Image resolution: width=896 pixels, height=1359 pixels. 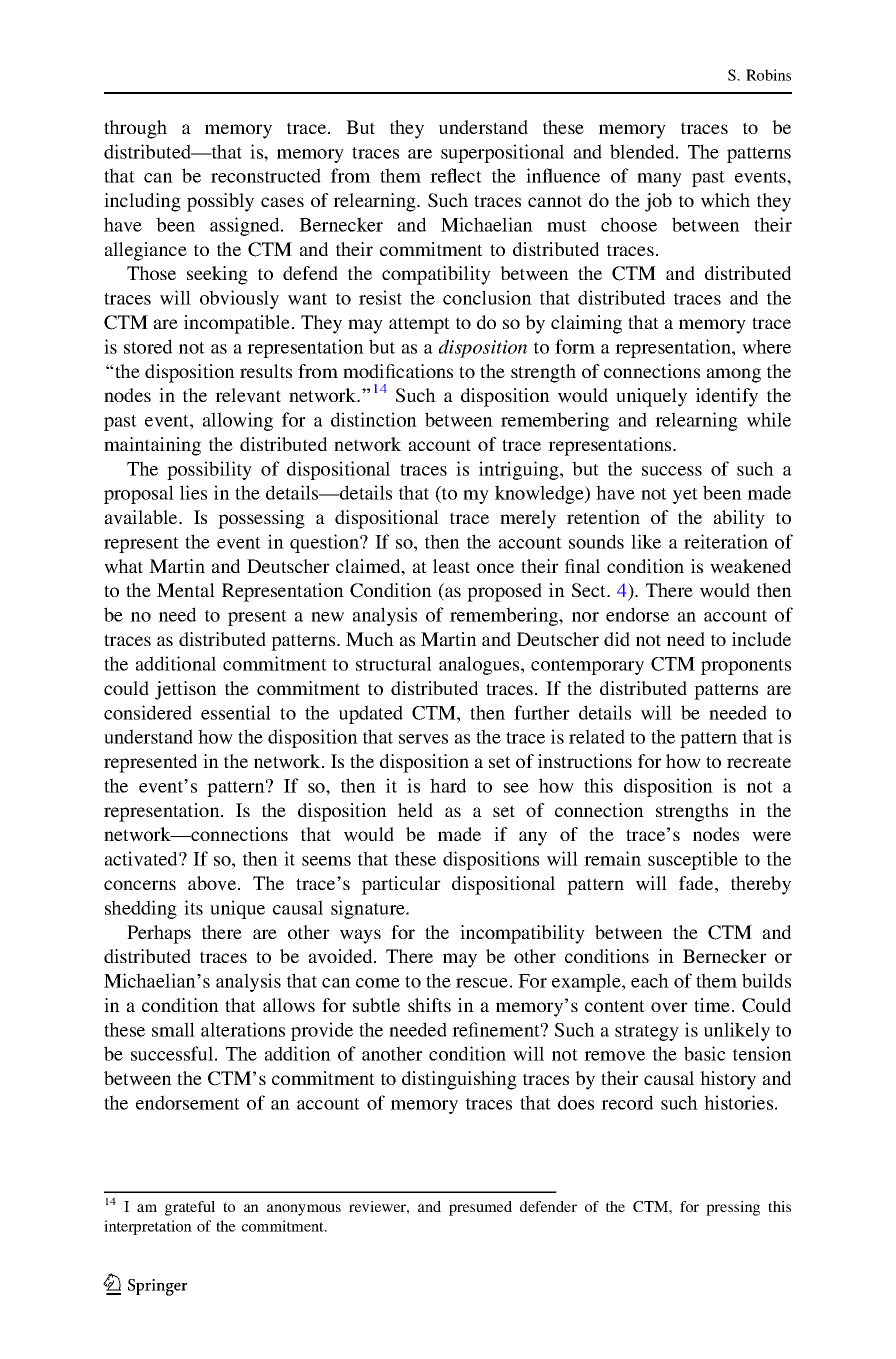 I want to click on identify, so click(x=727, y=397).
